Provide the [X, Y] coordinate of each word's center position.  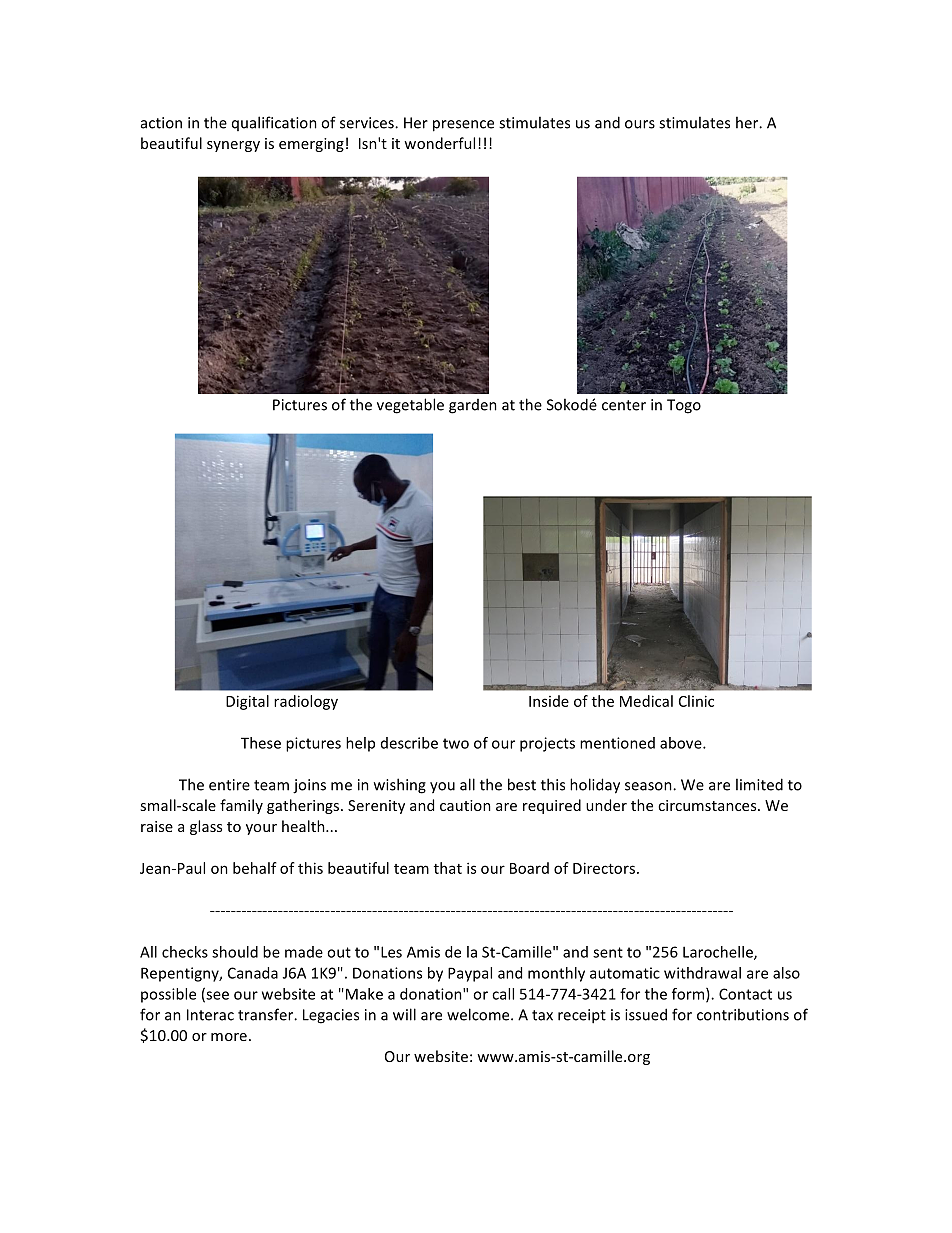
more [229, 1037]
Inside [549, 701]
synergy [233, 146]
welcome [479, 1014]
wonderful [439, 143]
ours [640, 124]
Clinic [696, 701]
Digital [247, 702]
